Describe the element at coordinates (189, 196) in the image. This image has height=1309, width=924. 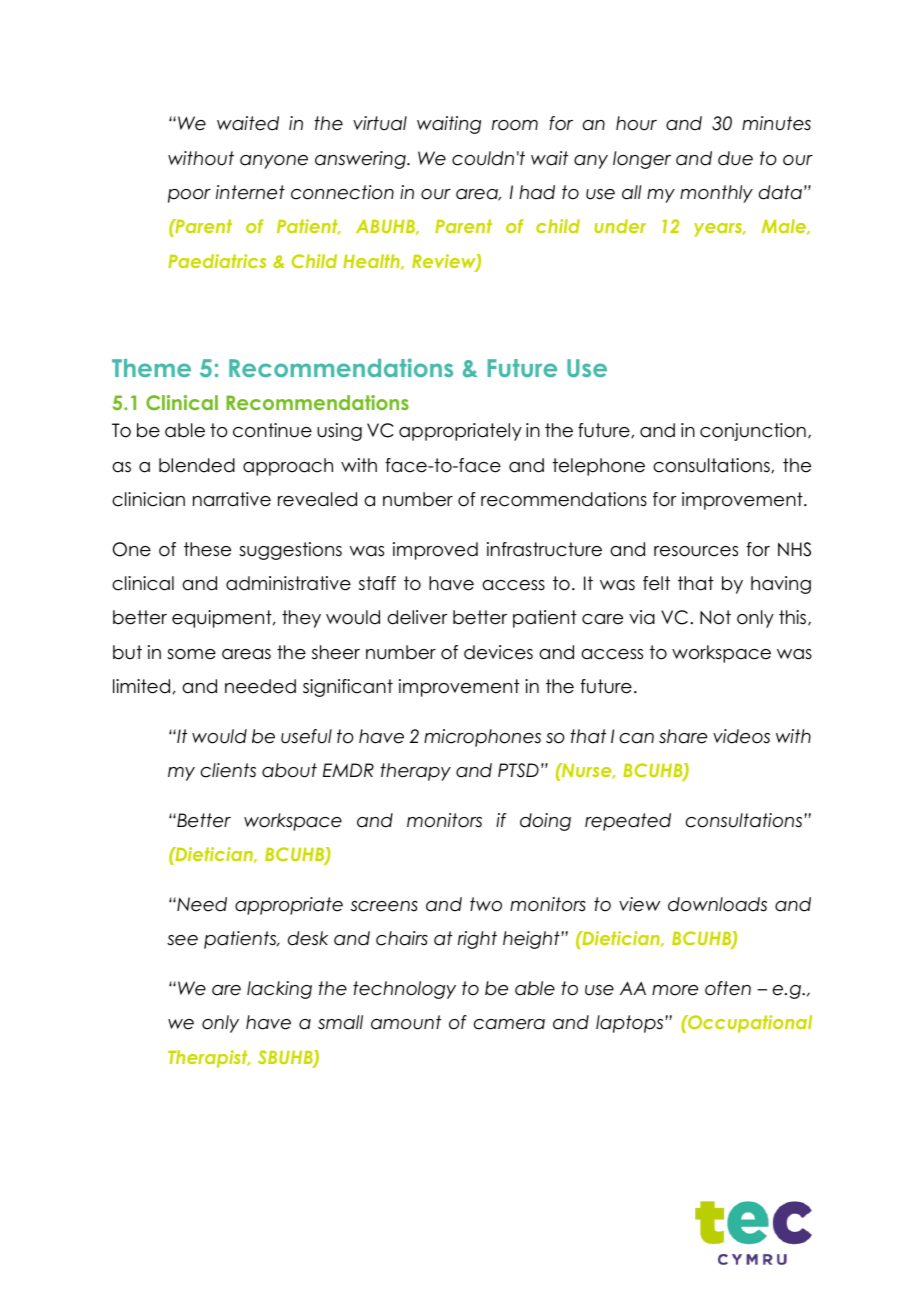
I see `poor` at that location.
